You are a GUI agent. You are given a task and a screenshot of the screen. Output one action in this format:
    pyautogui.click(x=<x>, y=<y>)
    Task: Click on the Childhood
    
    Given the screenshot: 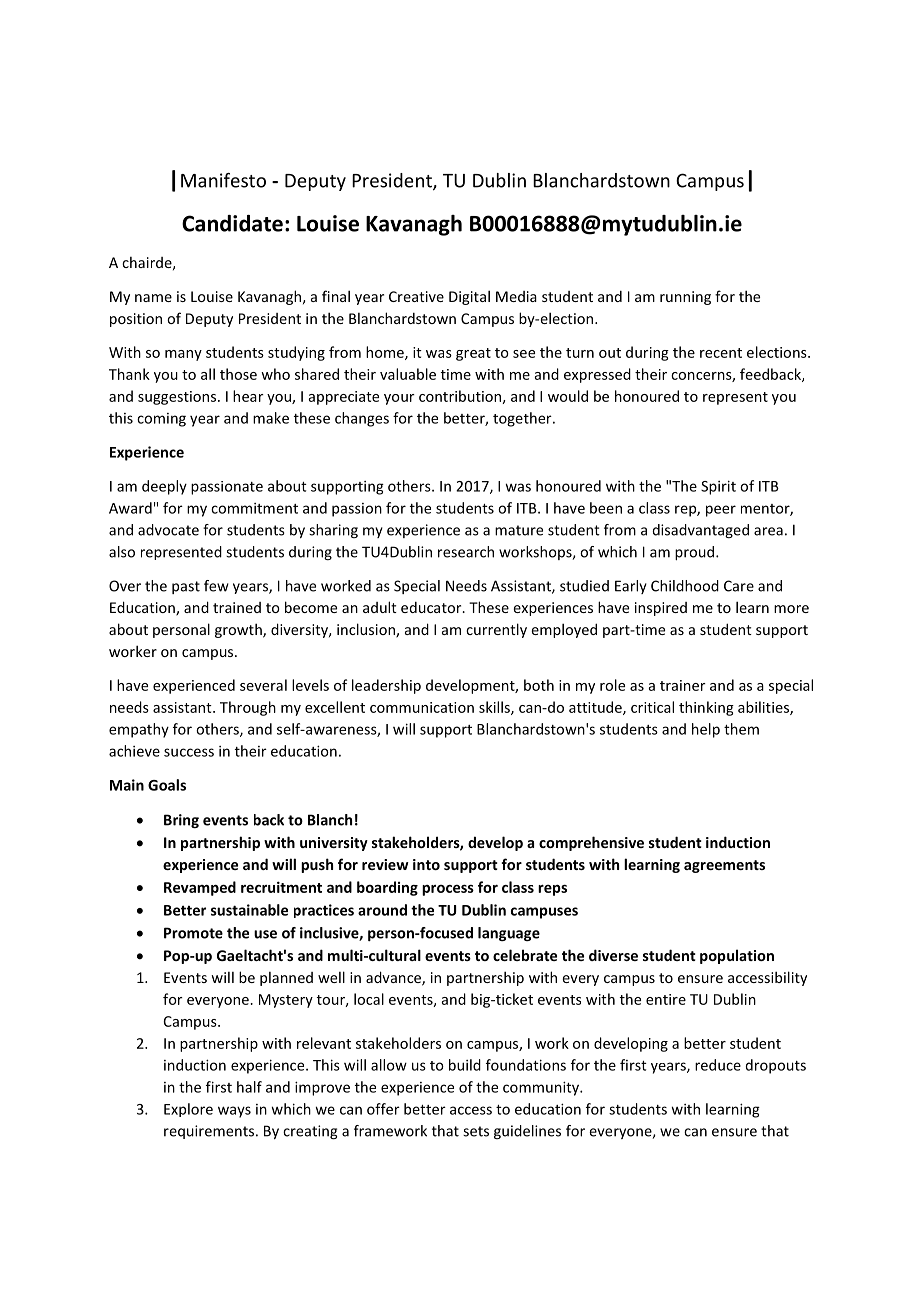 What is the action you would take?
    pyautogui.click(x=685, y=586)
